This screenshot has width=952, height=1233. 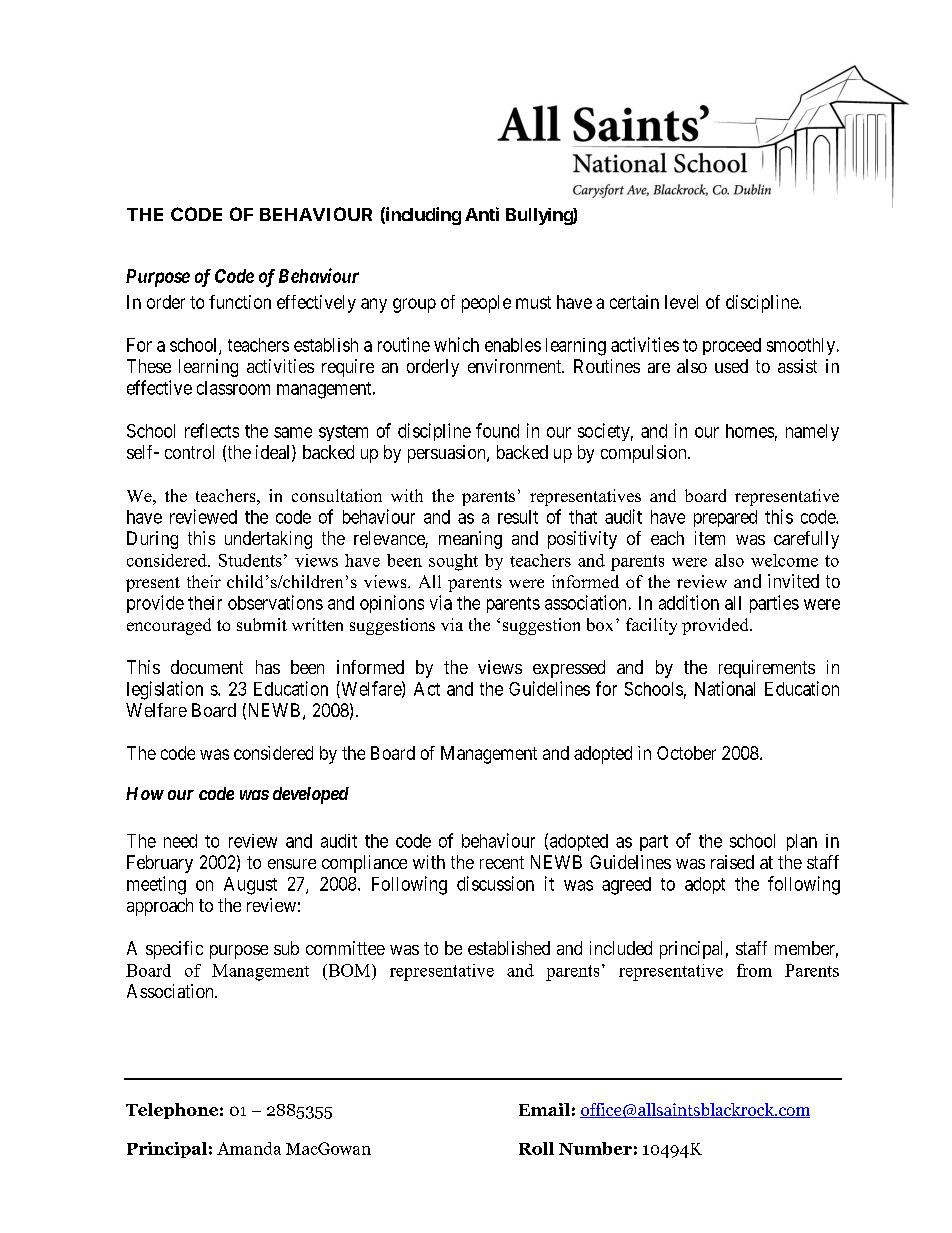 I want to click on Email, so click(x=544, y=1109).
